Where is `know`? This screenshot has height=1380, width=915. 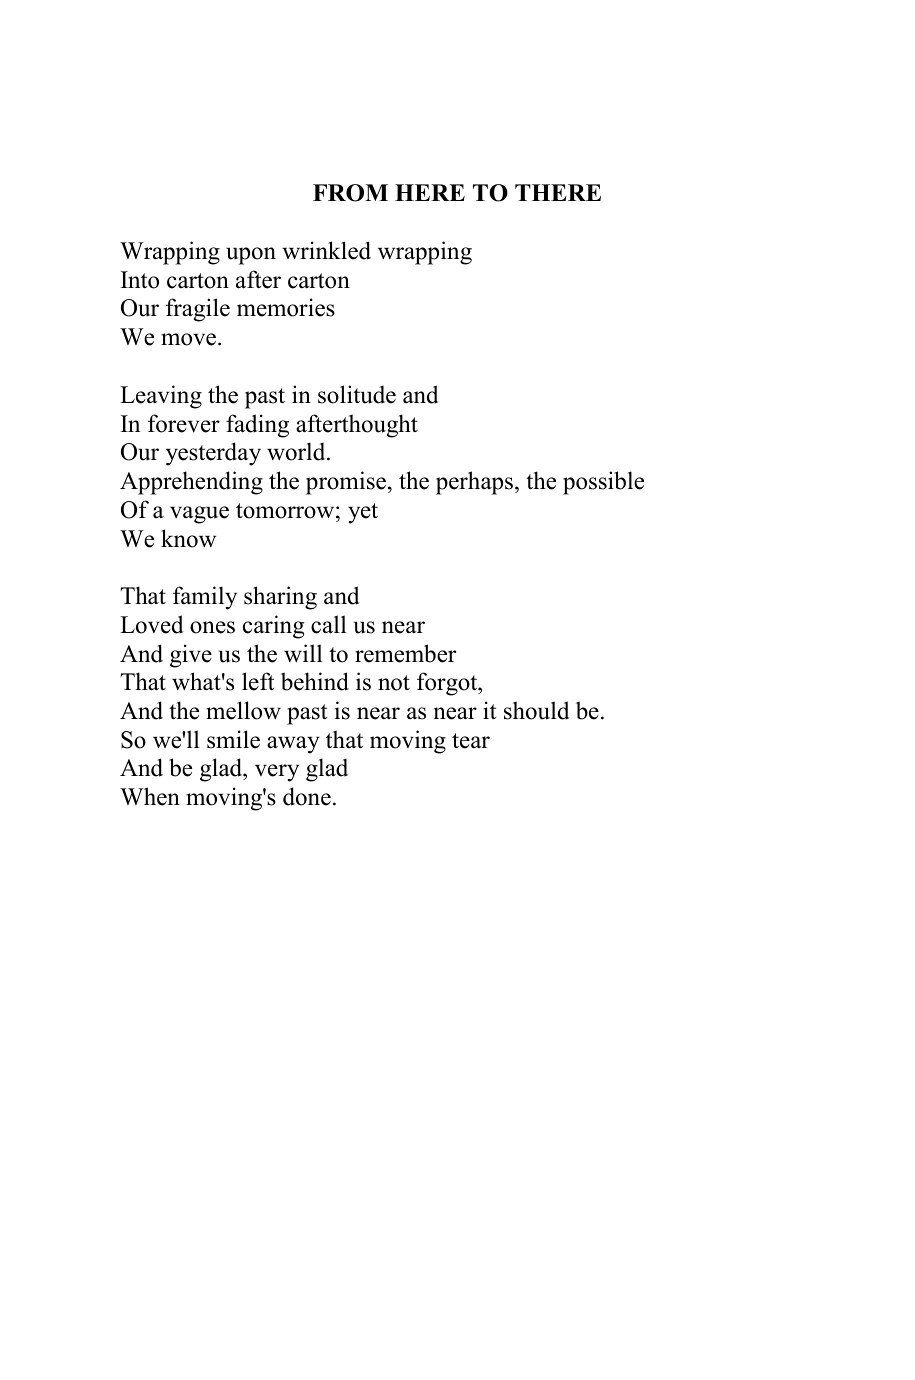
know is located at coordinates (188, 538).
